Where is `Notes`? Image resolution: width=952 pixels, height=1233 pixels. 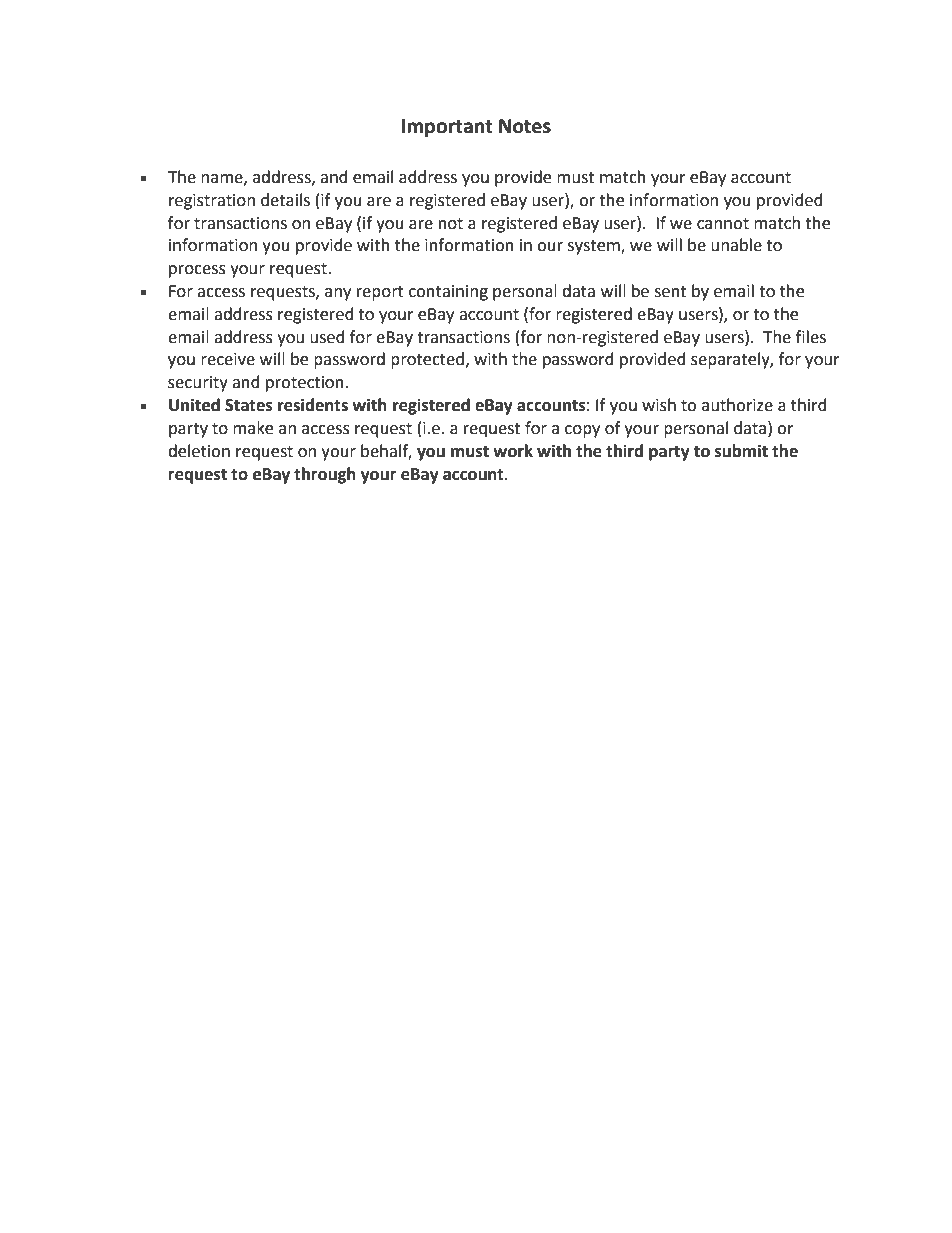 Notes is located at coordinates (525, 126).
